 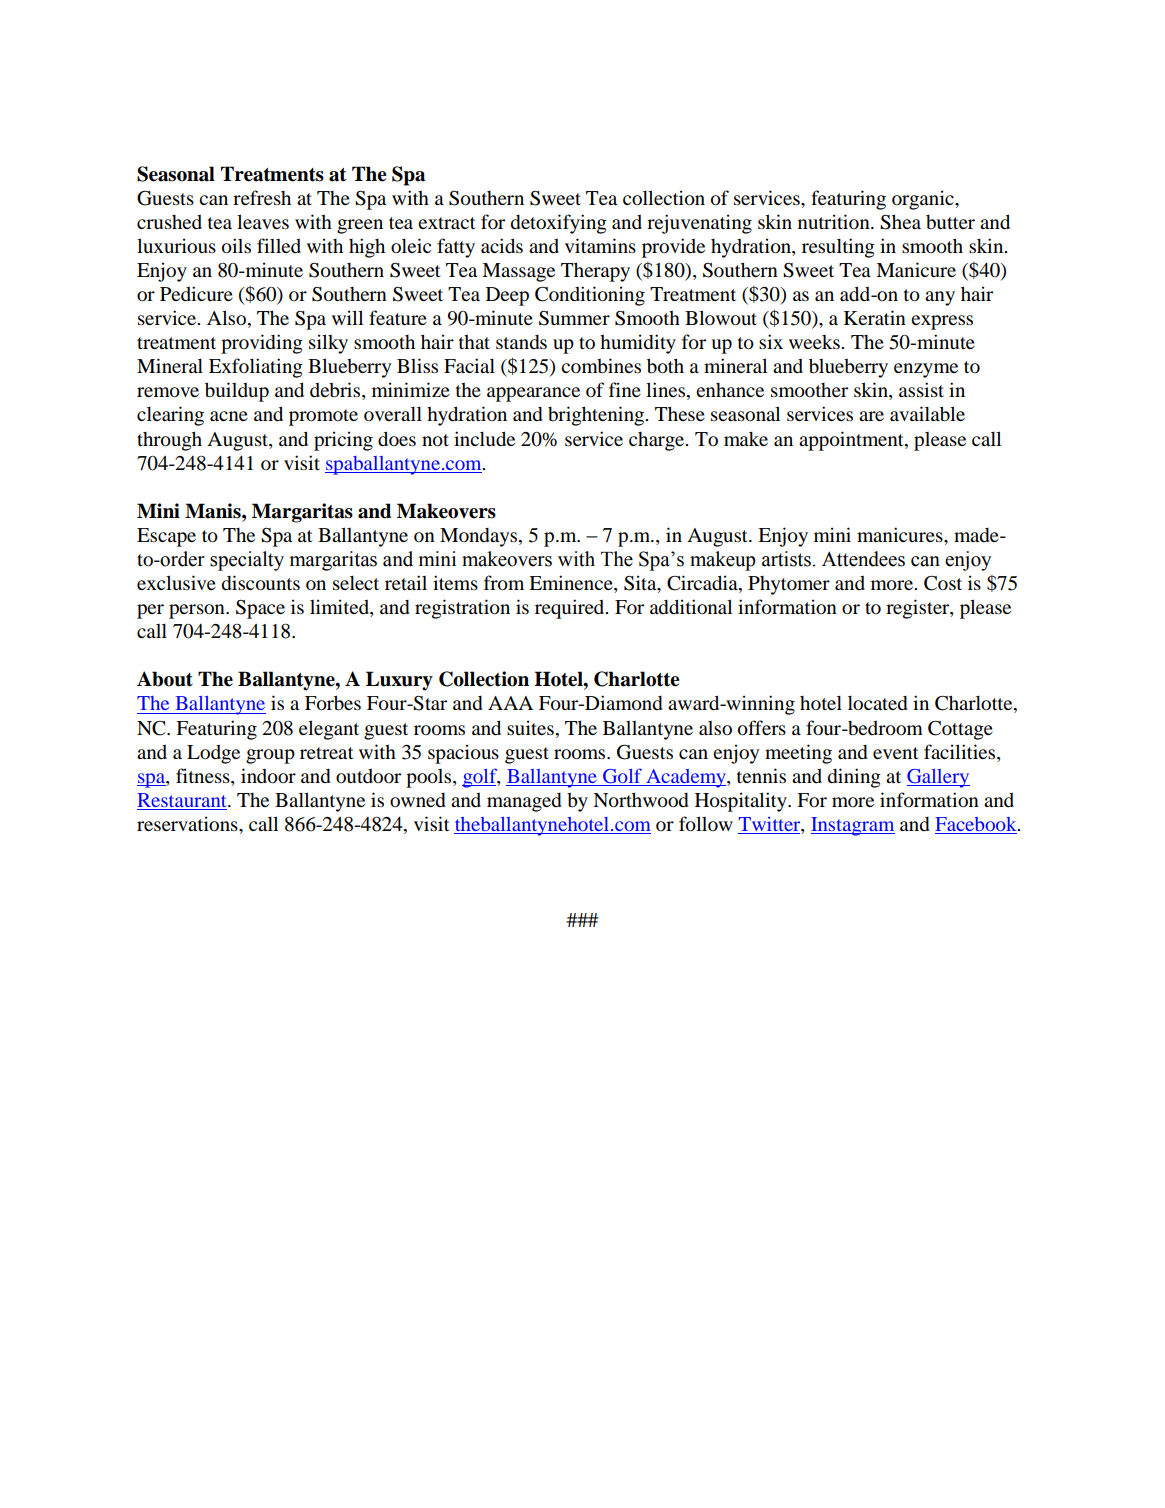 I want to click on Shea, so click(x=900, y=222).
